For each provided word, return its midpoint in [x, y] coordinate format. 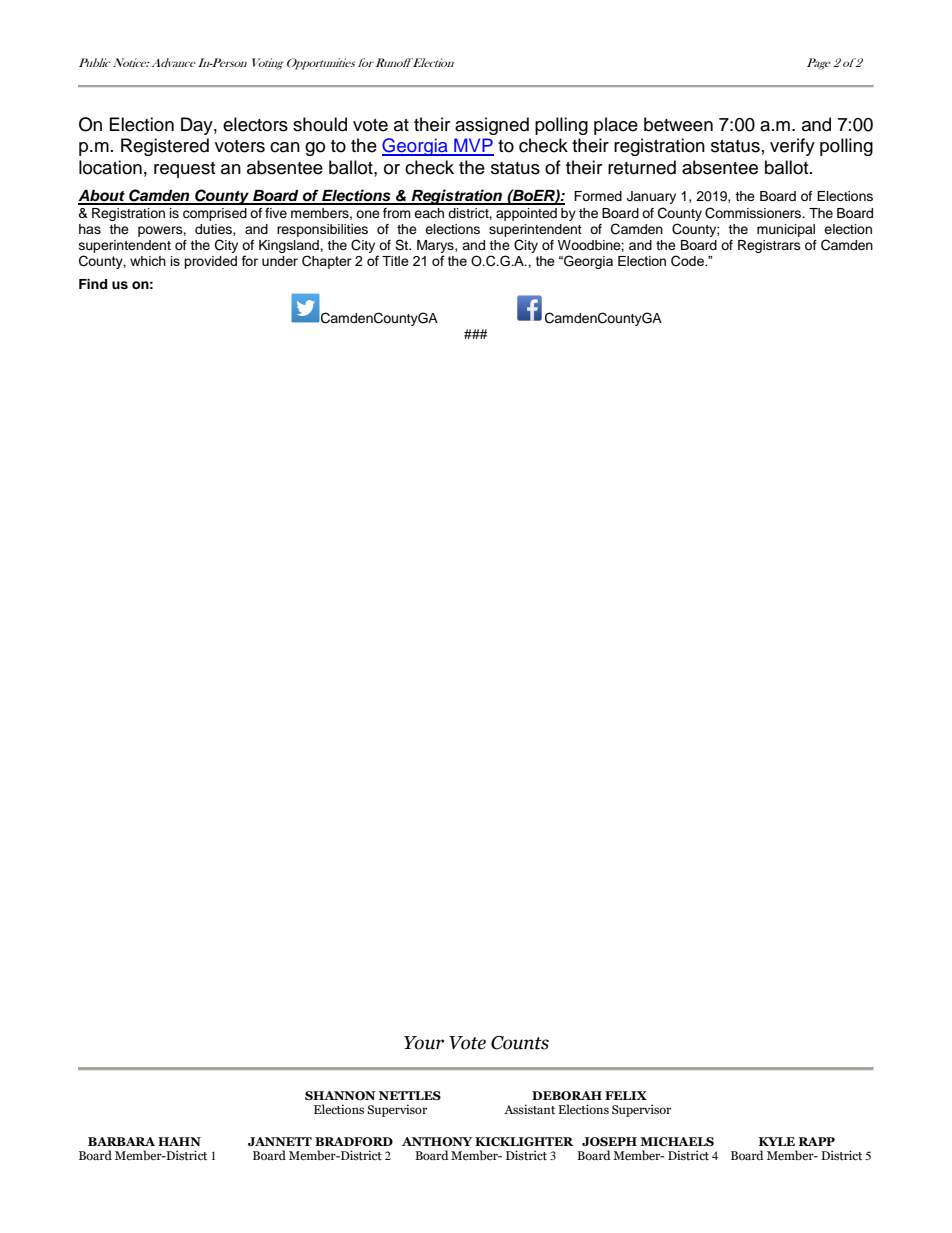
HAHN [179, 1141]
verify [792, 147]
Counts [520, 1043]
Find [93, 284]
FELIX [626, 1095]
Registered [165, 147]
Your [424, 1043]
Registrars [769, 246]
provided [210, 262]
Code [688, 261]
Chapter [327, 262]
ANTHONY [437, 1142]
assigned [492, 126]
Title [395, 261]
